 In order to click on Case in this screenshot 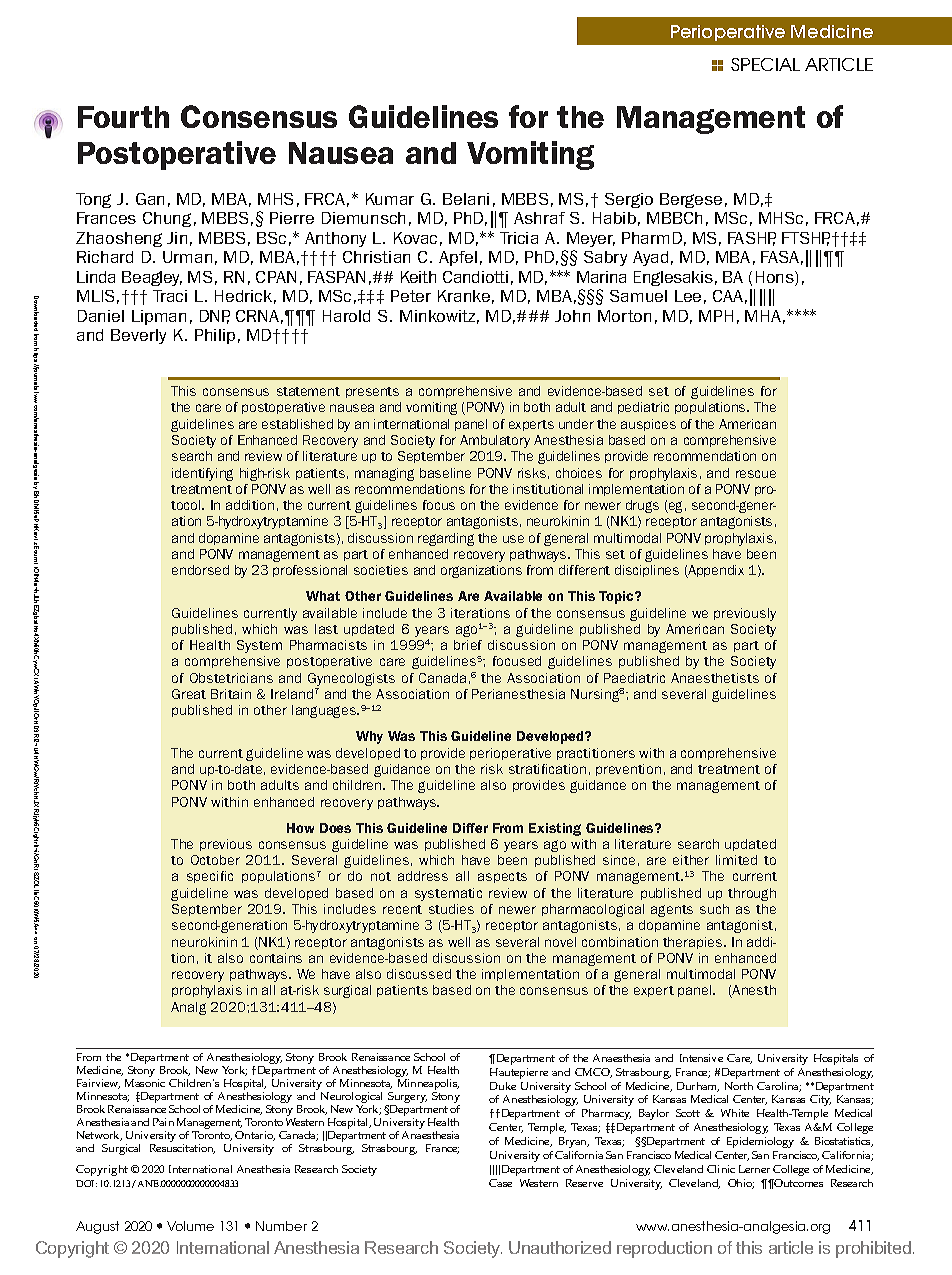, I will do `click(500, 1183)`.
